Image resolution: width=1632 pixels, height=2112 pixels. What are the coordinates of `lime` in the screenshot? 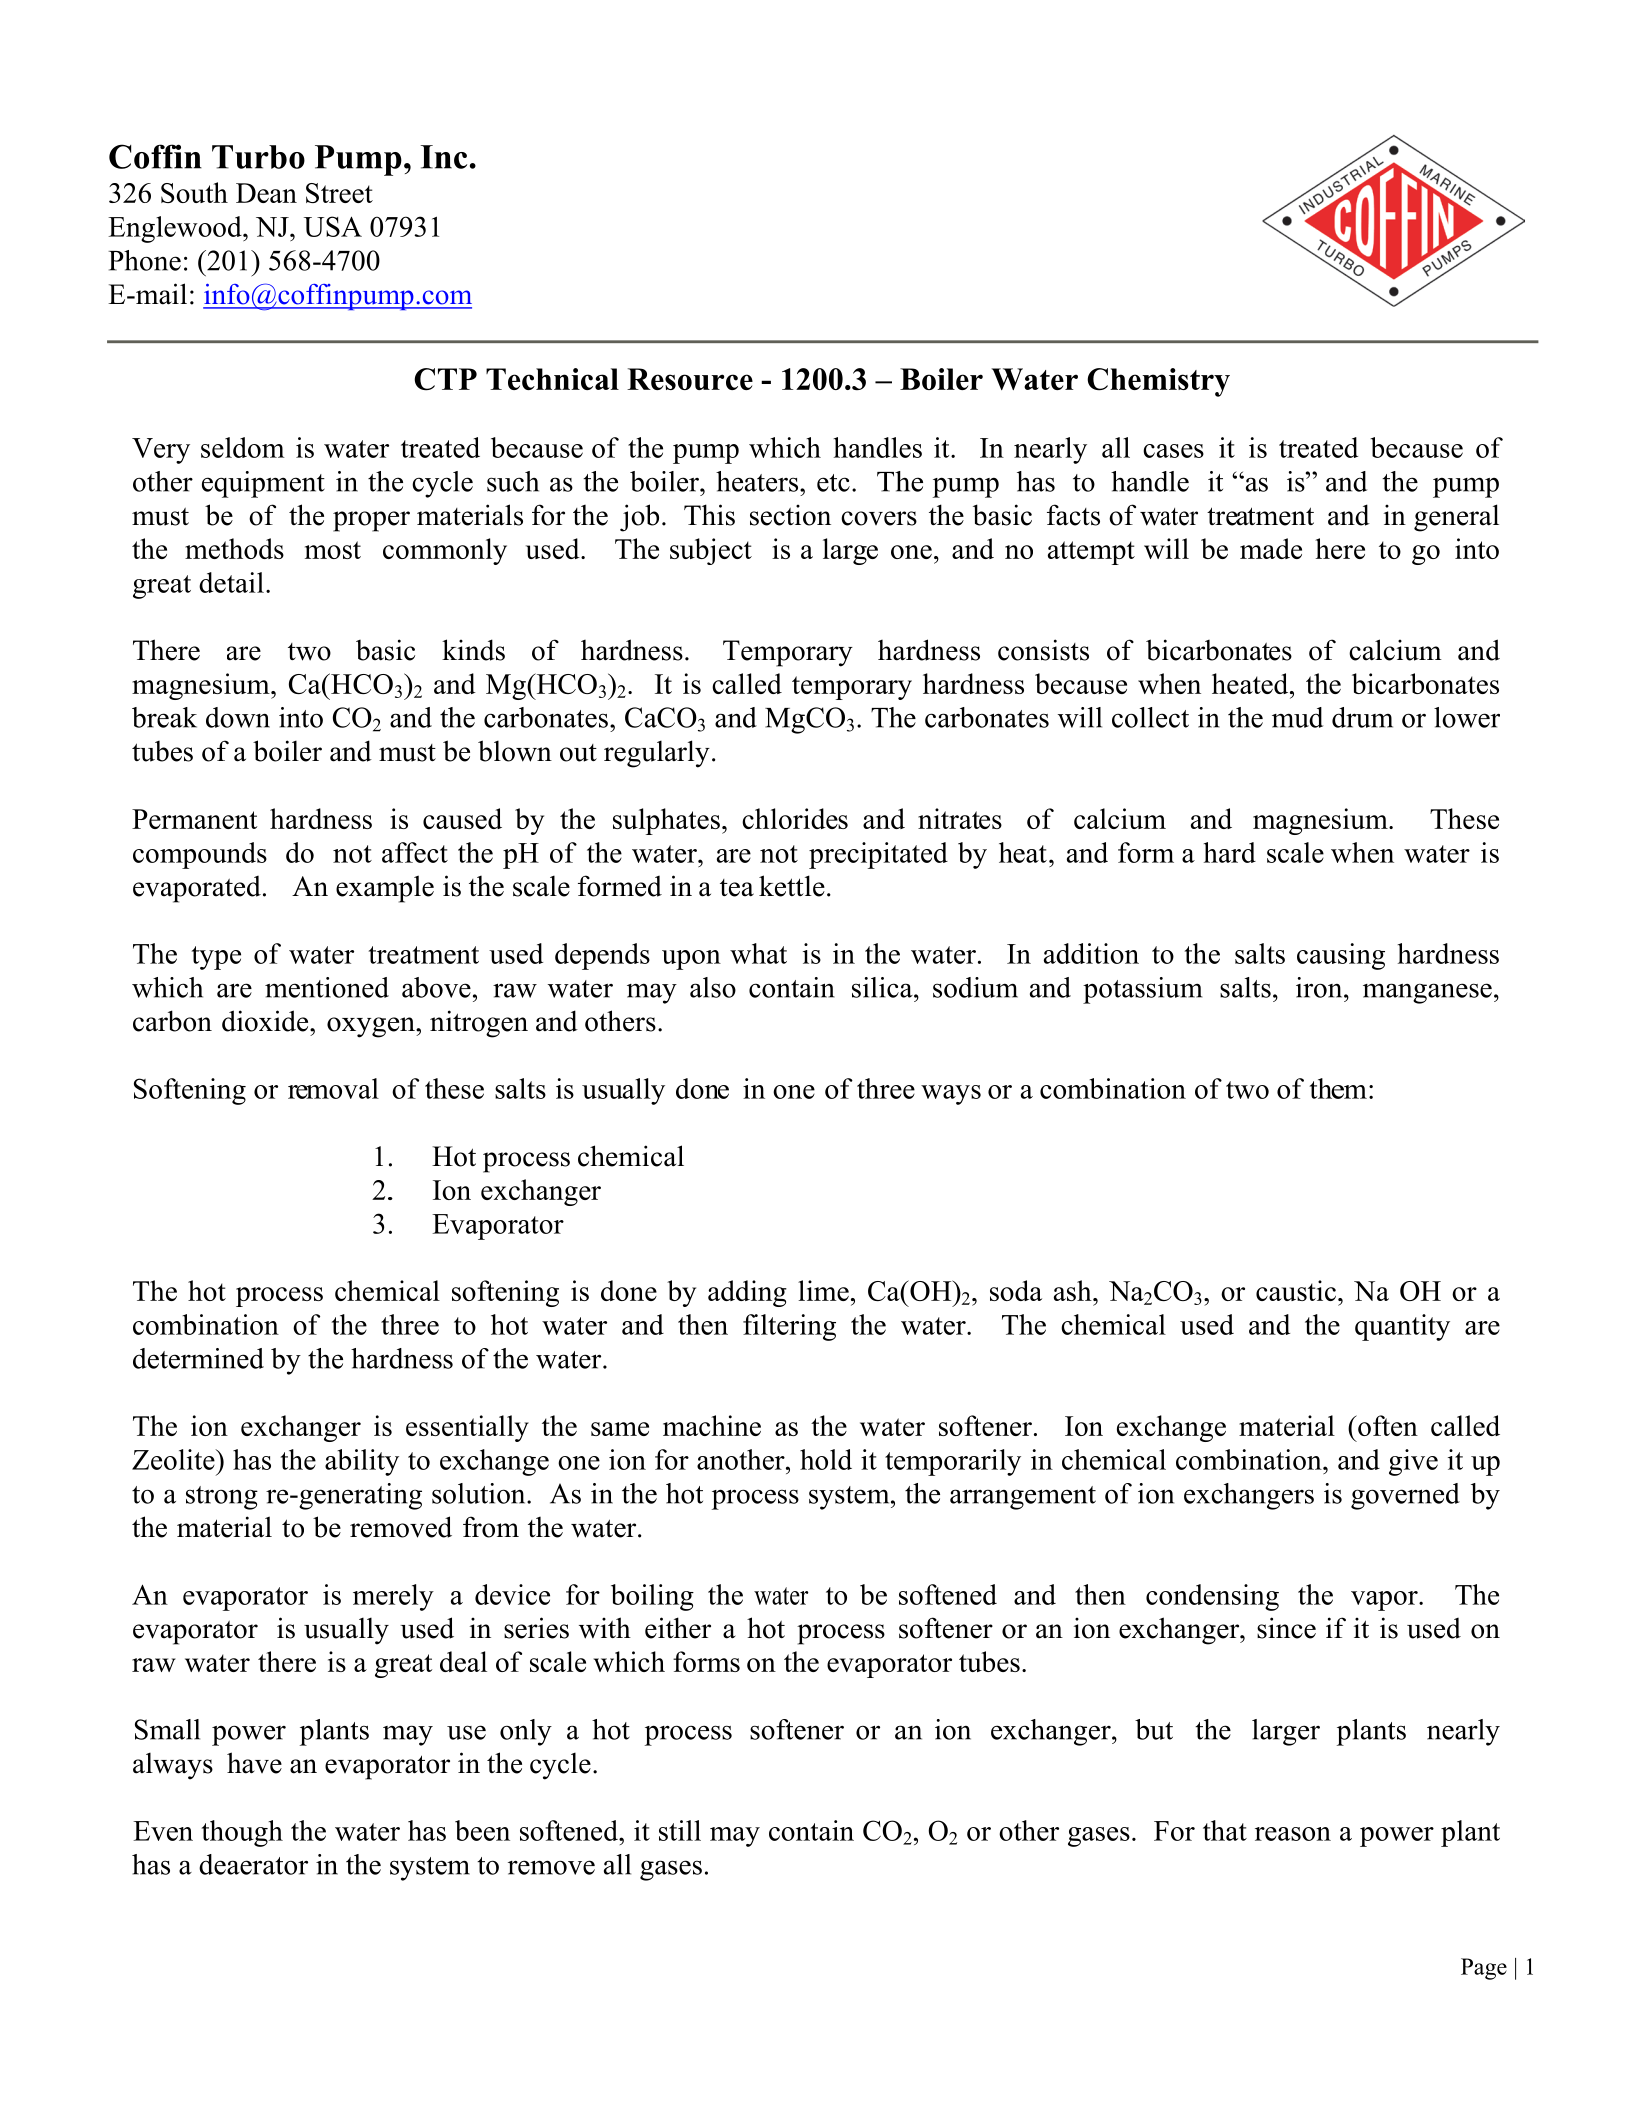 It's located at (823, 1290).
